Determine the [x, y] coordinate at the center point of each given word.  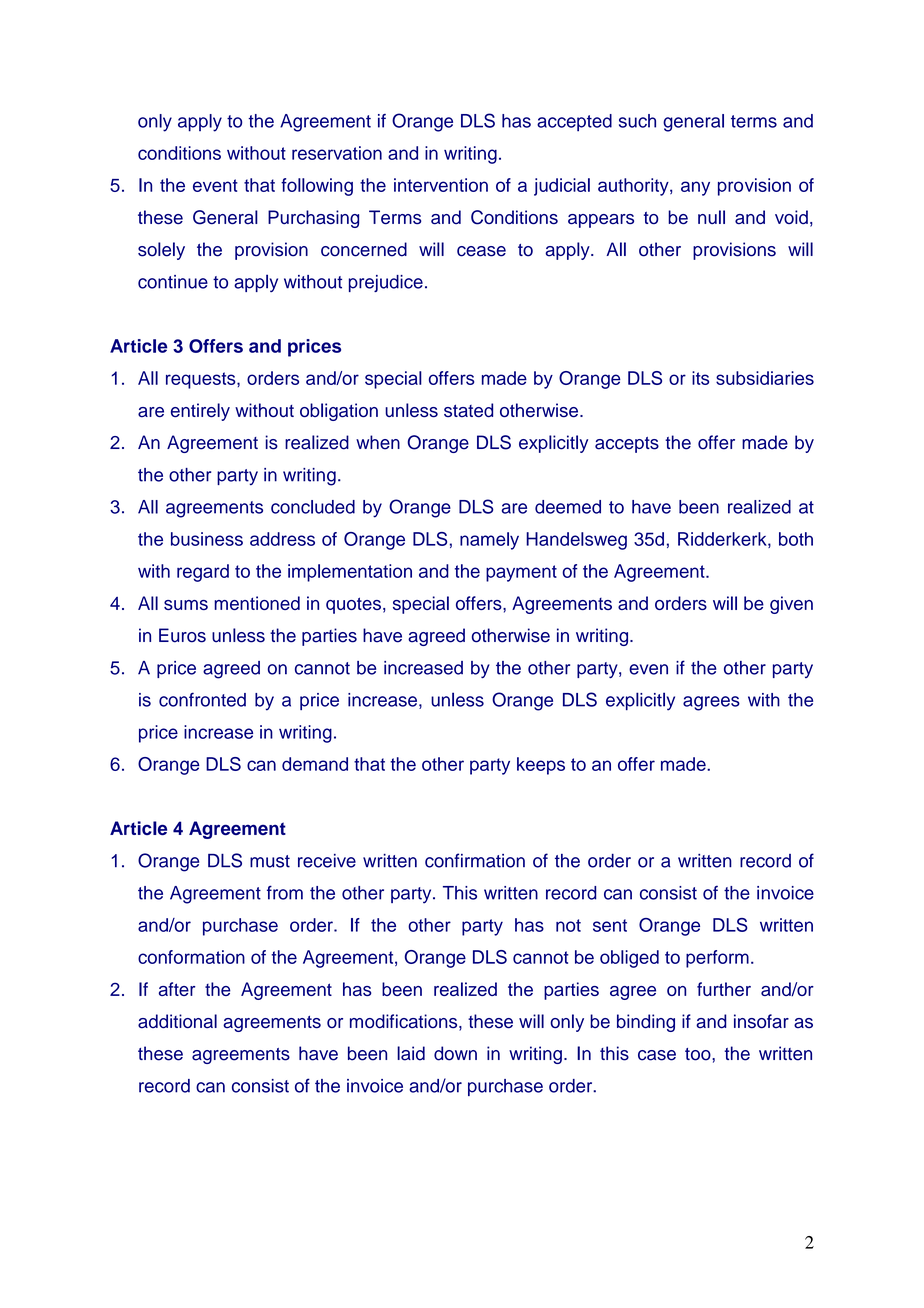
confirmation [475, 860]
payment [521, 573]
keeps [541, 766]
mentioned [257, 603]
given [791, 605]
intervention [441, 185]
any [695, 188]
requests [202, 380]
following [317, 187]
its [700, 378]
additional [177, 1021]
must [270, 861]
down [455, 1053]
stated [468, 410]
